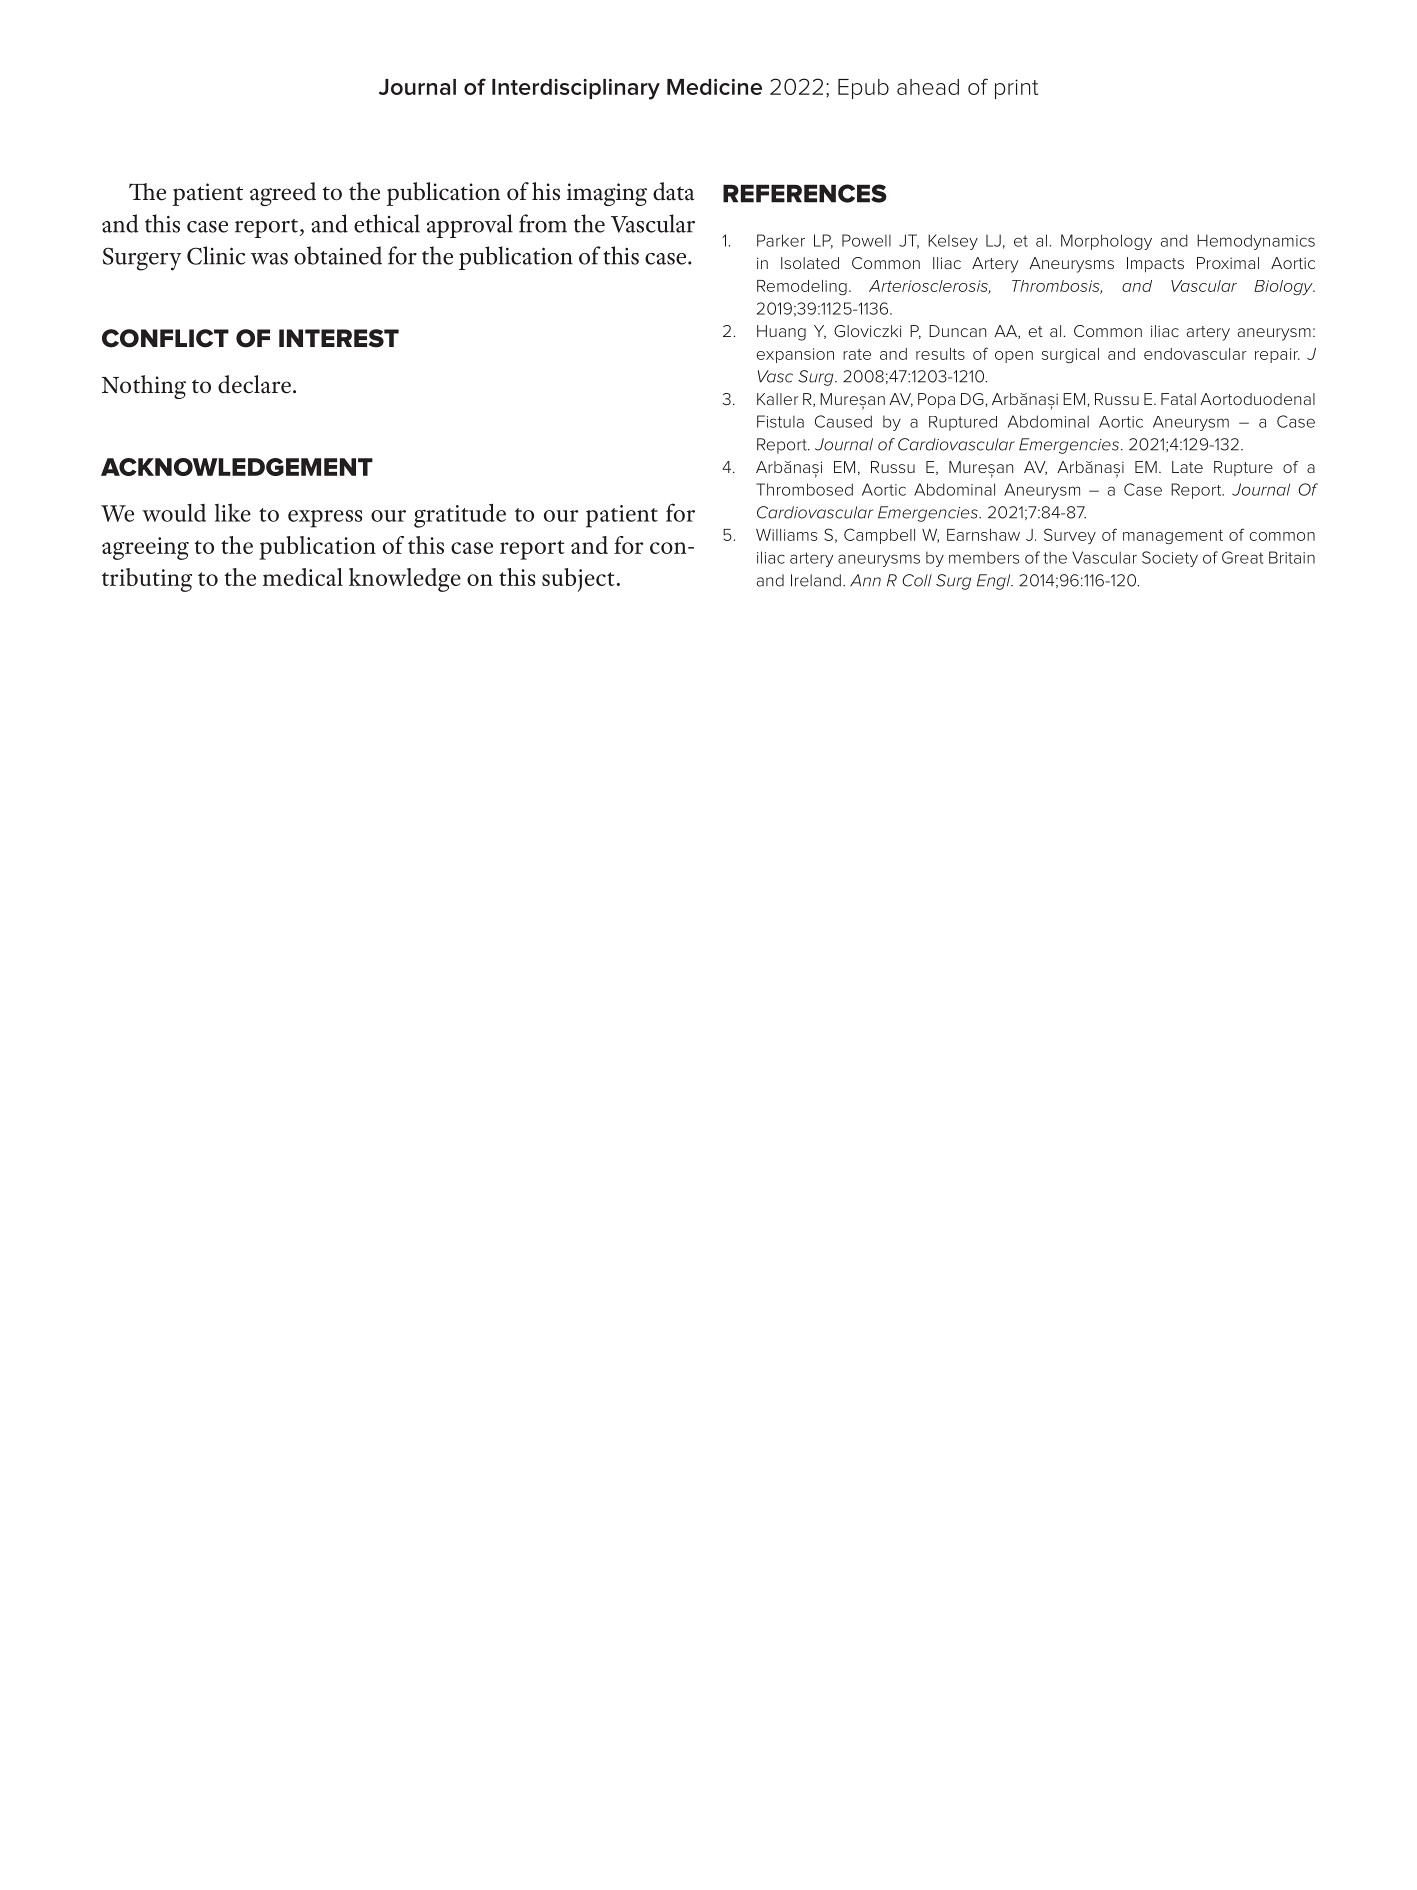 The image size is (1417, 1890). Describe the element at coordinates (303, 577) in the image. I see `medical` at that location.
